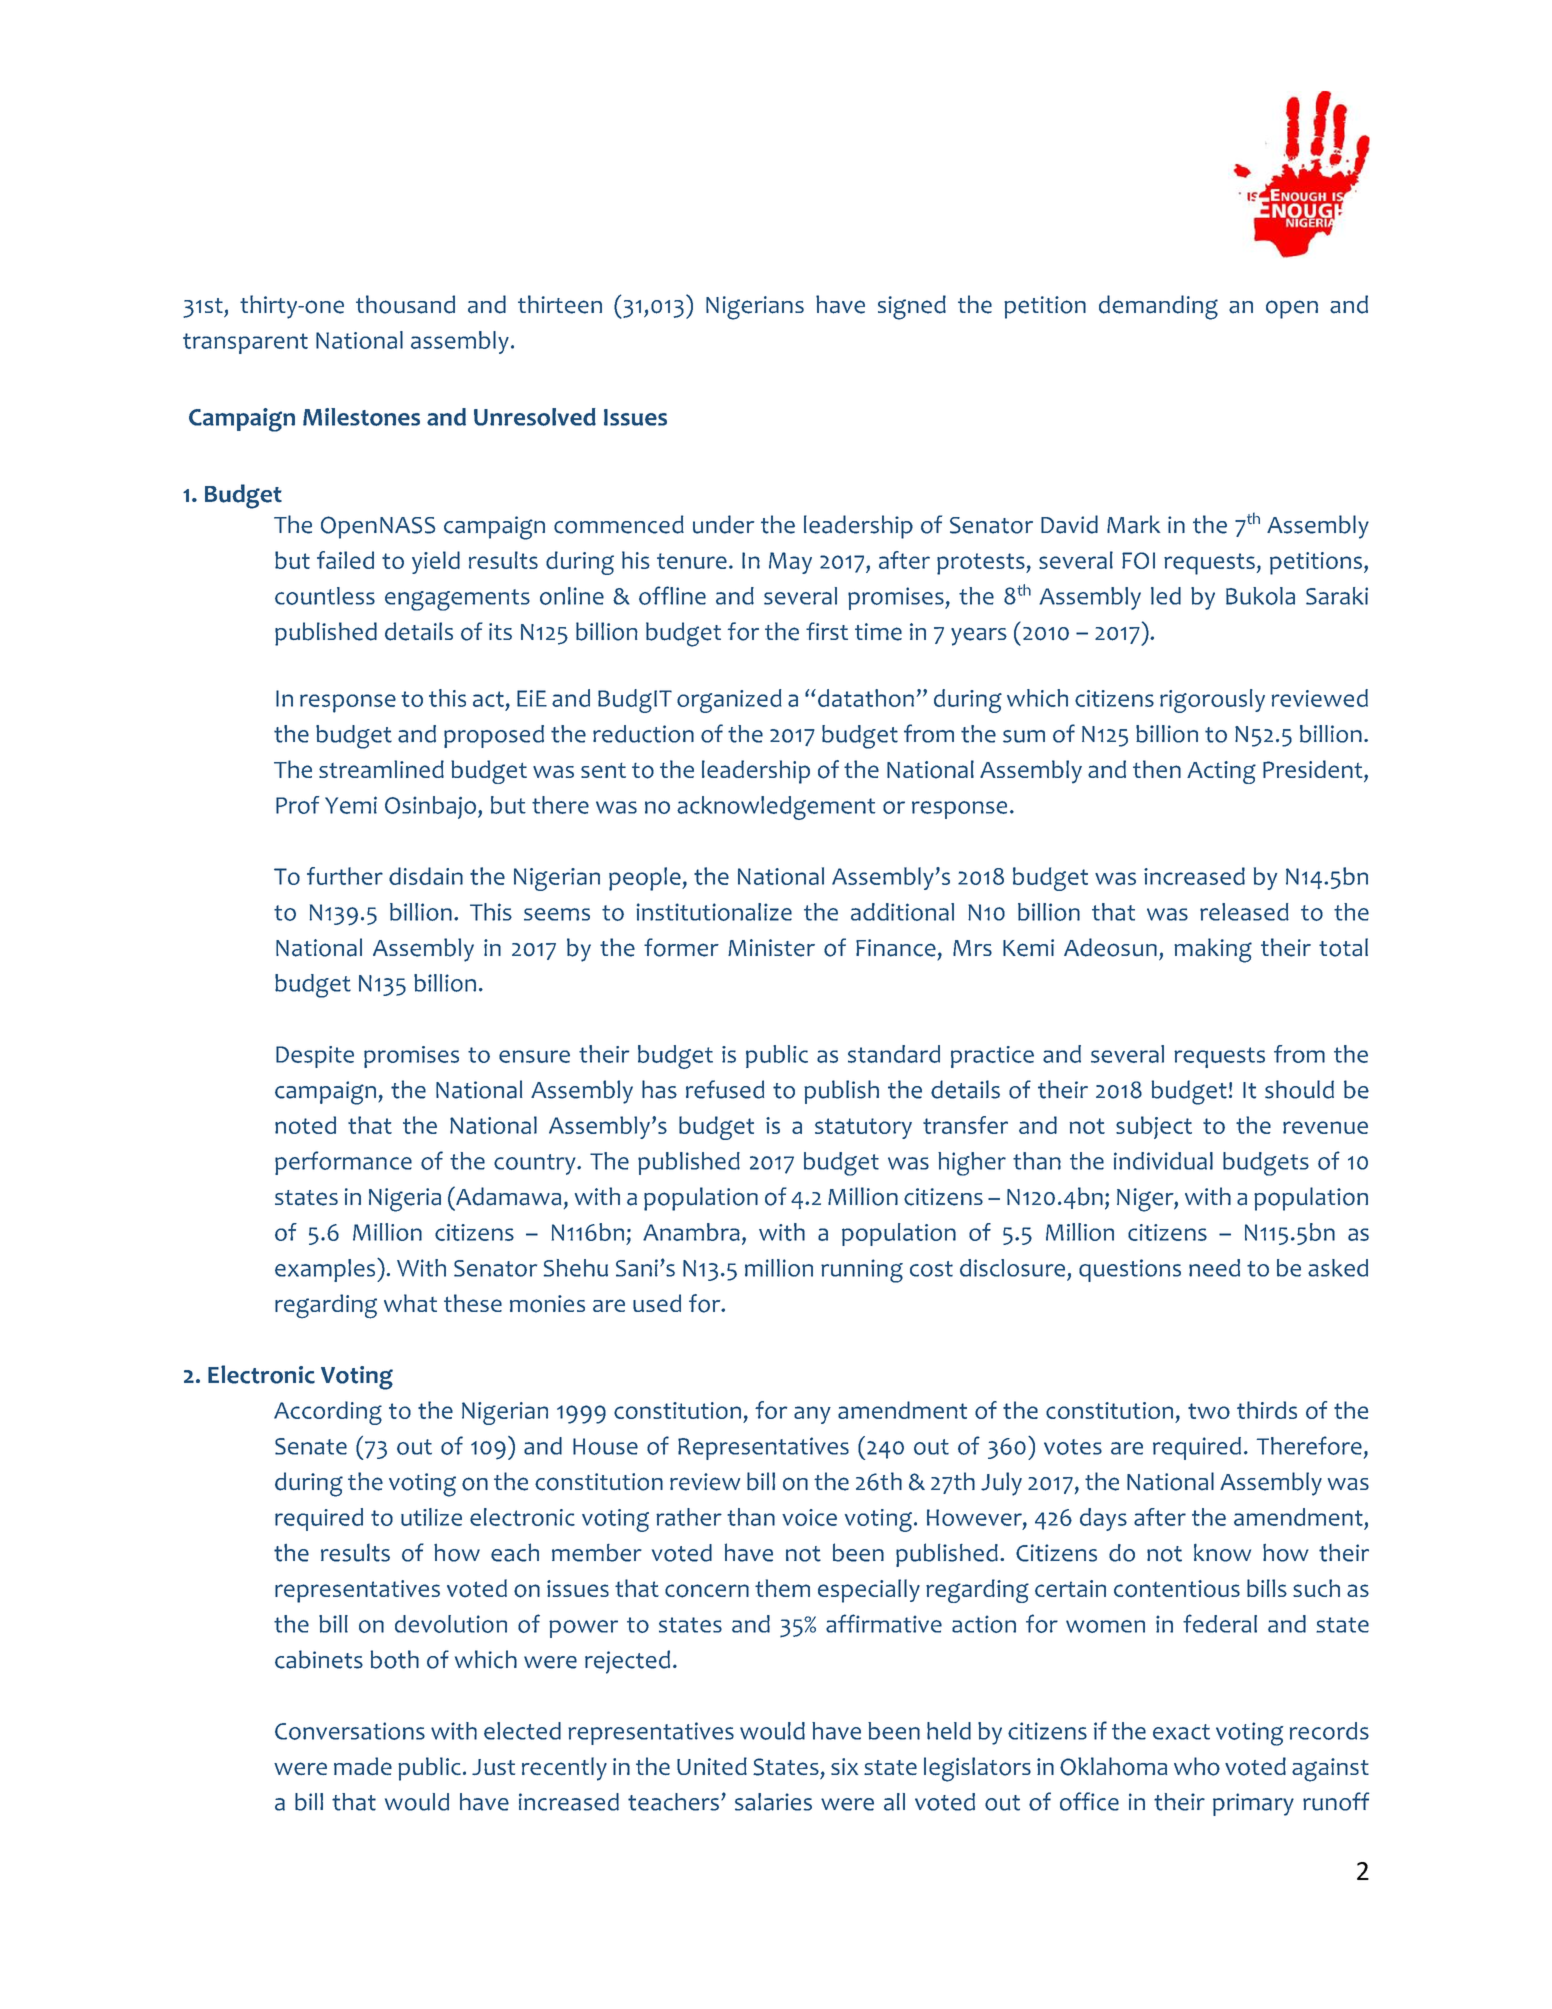  I want to click on running, so click(862, 1271).
